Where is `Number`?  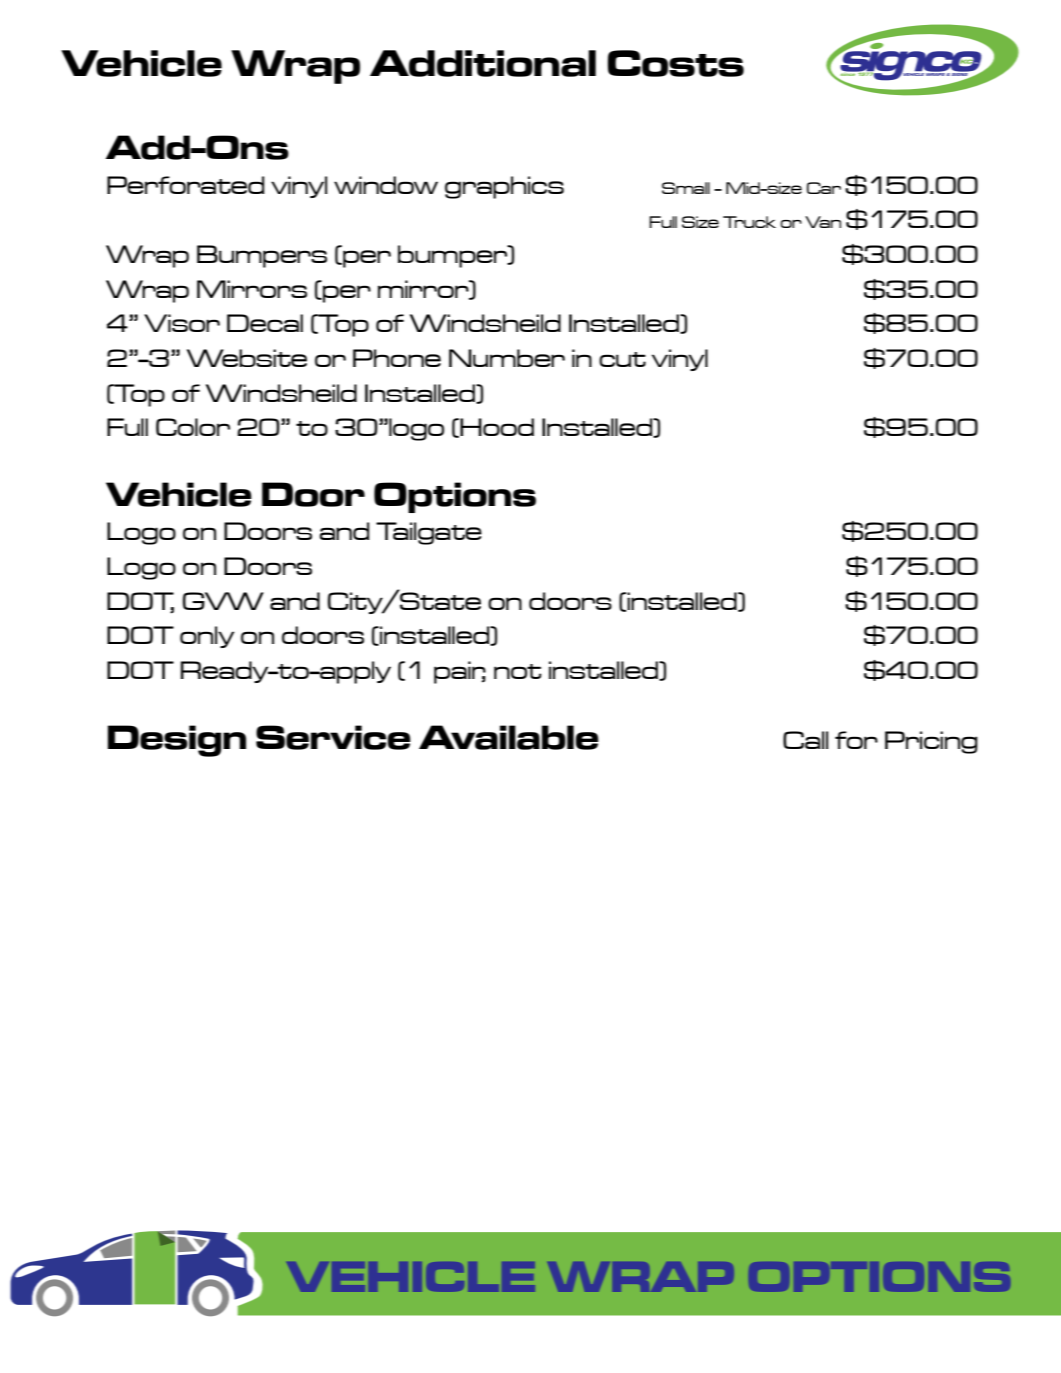
Number is located at coordinates (507, 358).
